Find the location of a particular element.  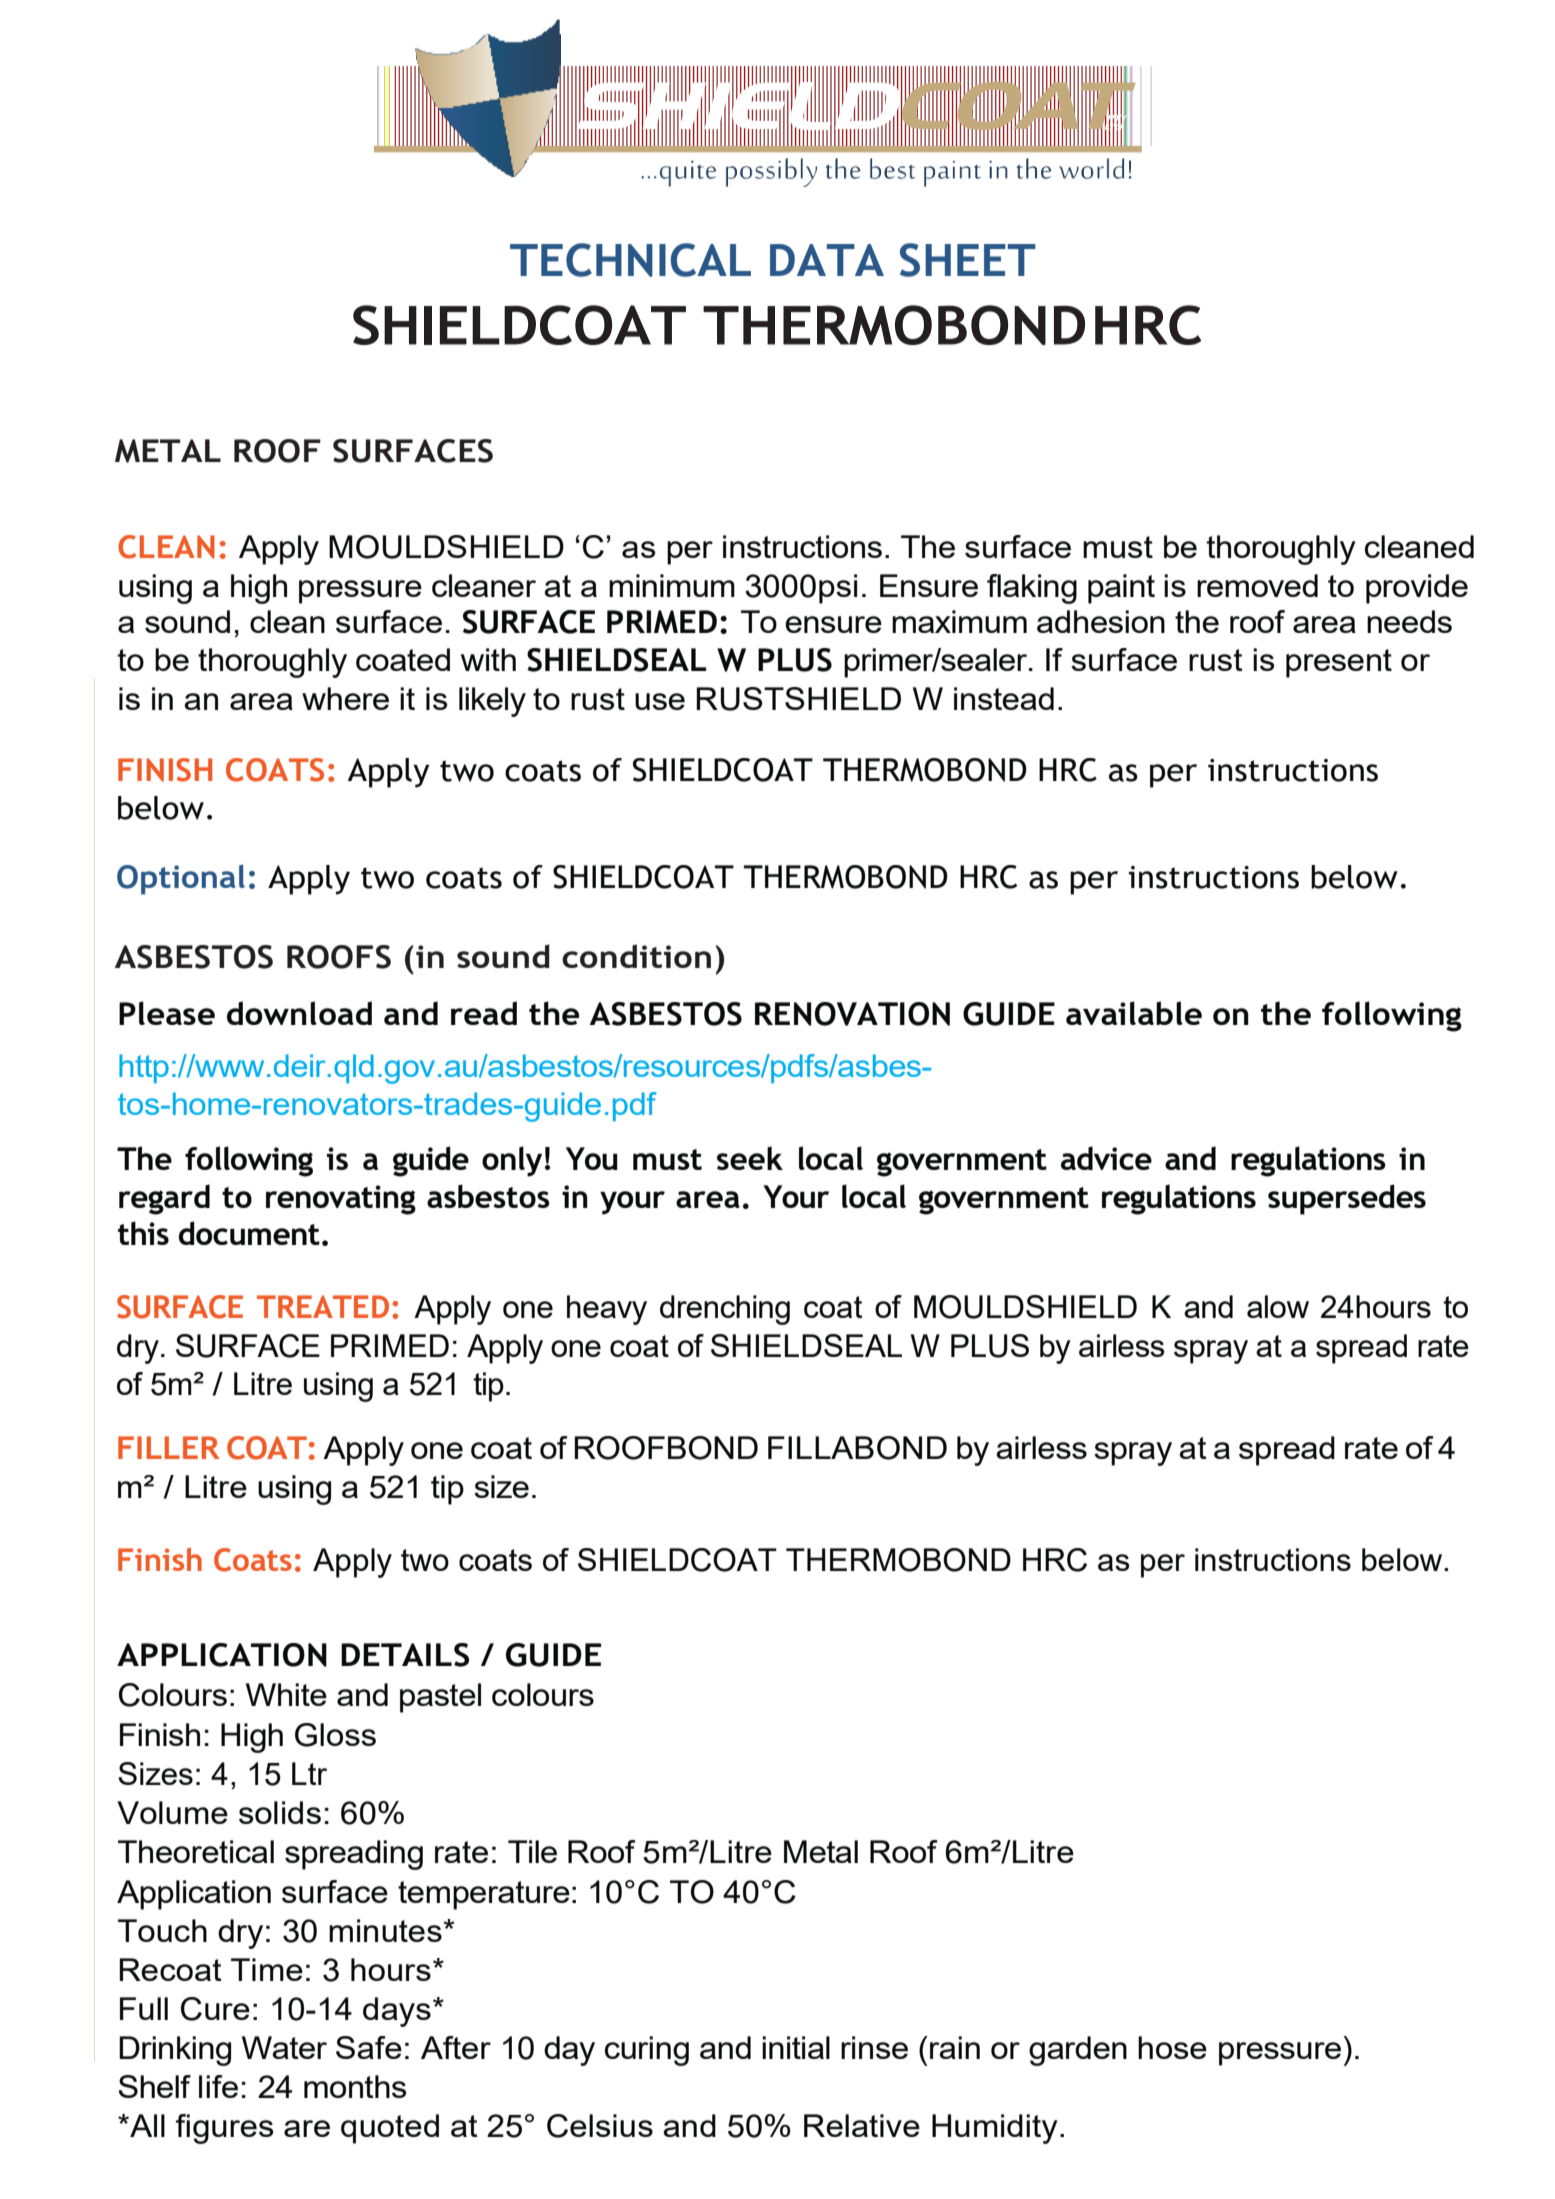

Water is located at coordinates (284, 2047).
